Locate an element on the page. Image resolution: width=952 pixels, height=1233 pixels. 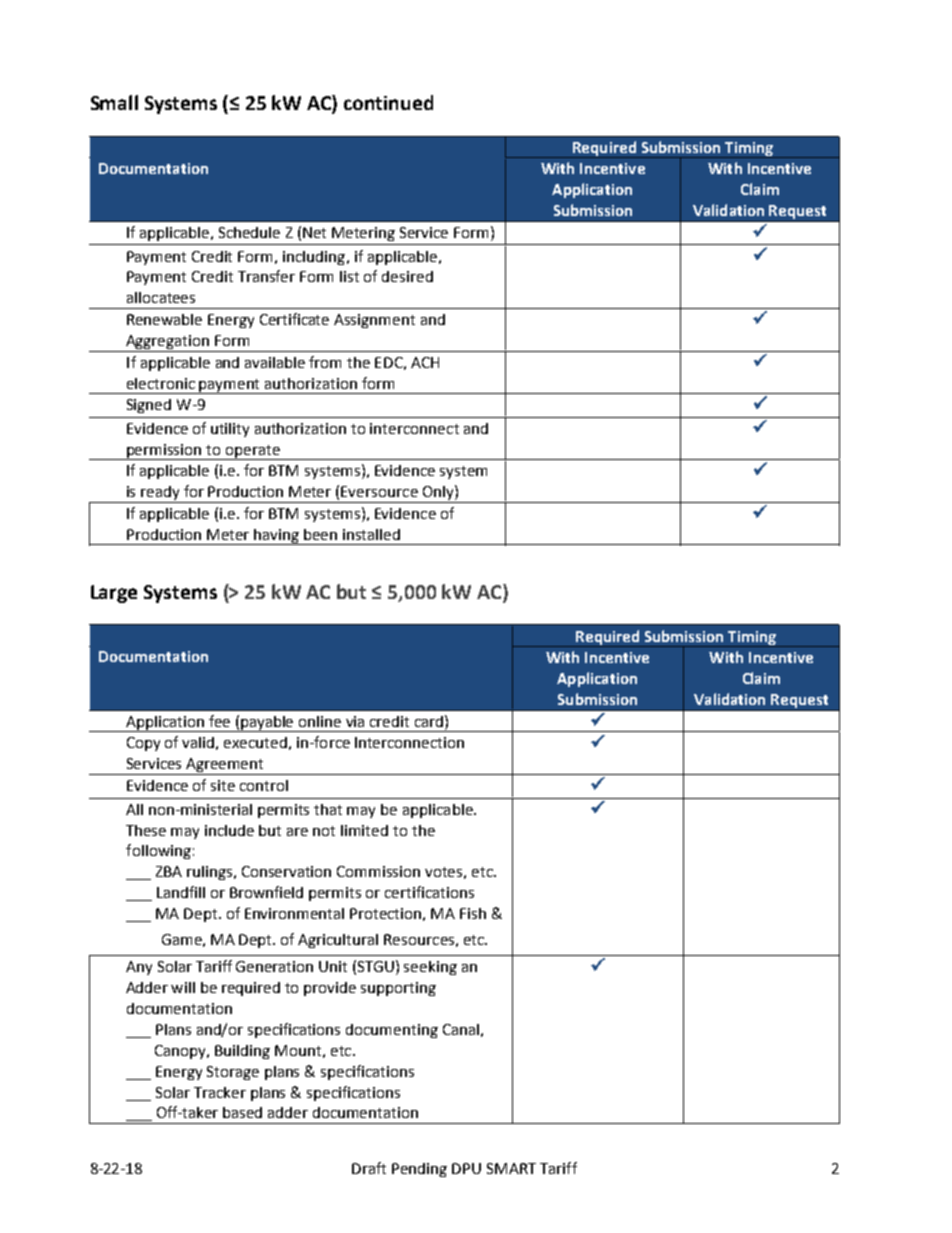
Large is located at coordinates (114, 594).
